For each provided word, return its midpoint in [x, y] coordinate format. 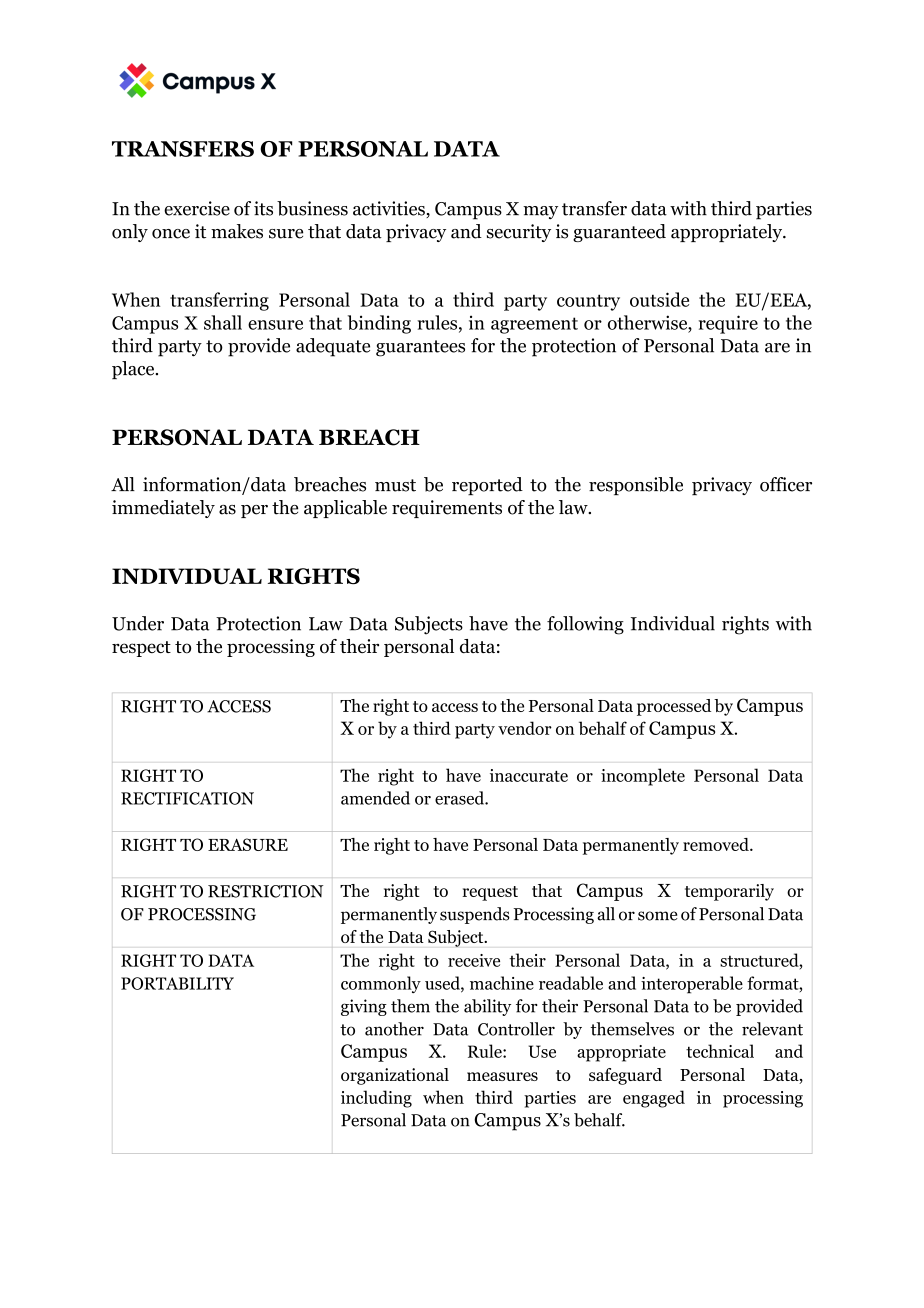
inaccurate [529, 775]
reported [487, 486]
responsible [636, 486]
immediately [163, 509]
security [519, 233]
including [376, 1099]
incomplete [643, 777]
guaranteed [619, 233]
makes [237, 231]
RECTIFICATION [187, 798]
